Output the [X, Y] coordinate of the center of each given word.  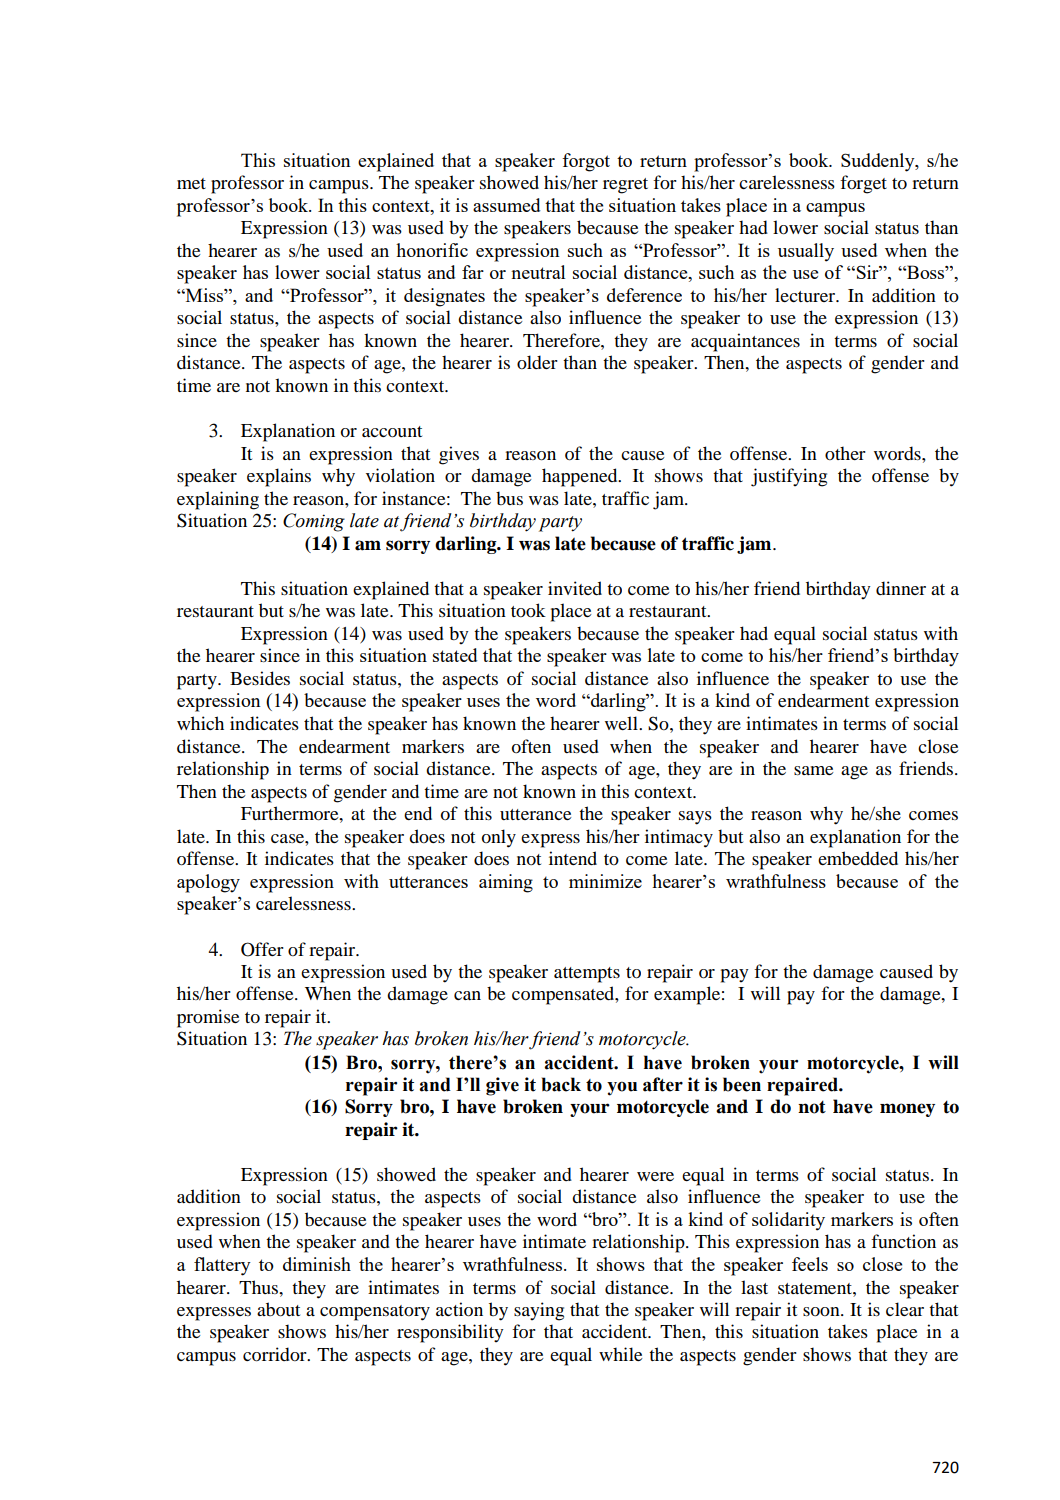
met [191, 183]
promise [208, 1018]
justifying [789, 477]
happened [581, 477]
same [814, 770]
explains [279, 477]
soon [822, 1311]
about [278, 1309]
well [622, 723]
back [561, 1084]
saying [539, 1311]
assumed [506, 205]
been [742, 1084]
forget [863, 184]
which [200, 723]
